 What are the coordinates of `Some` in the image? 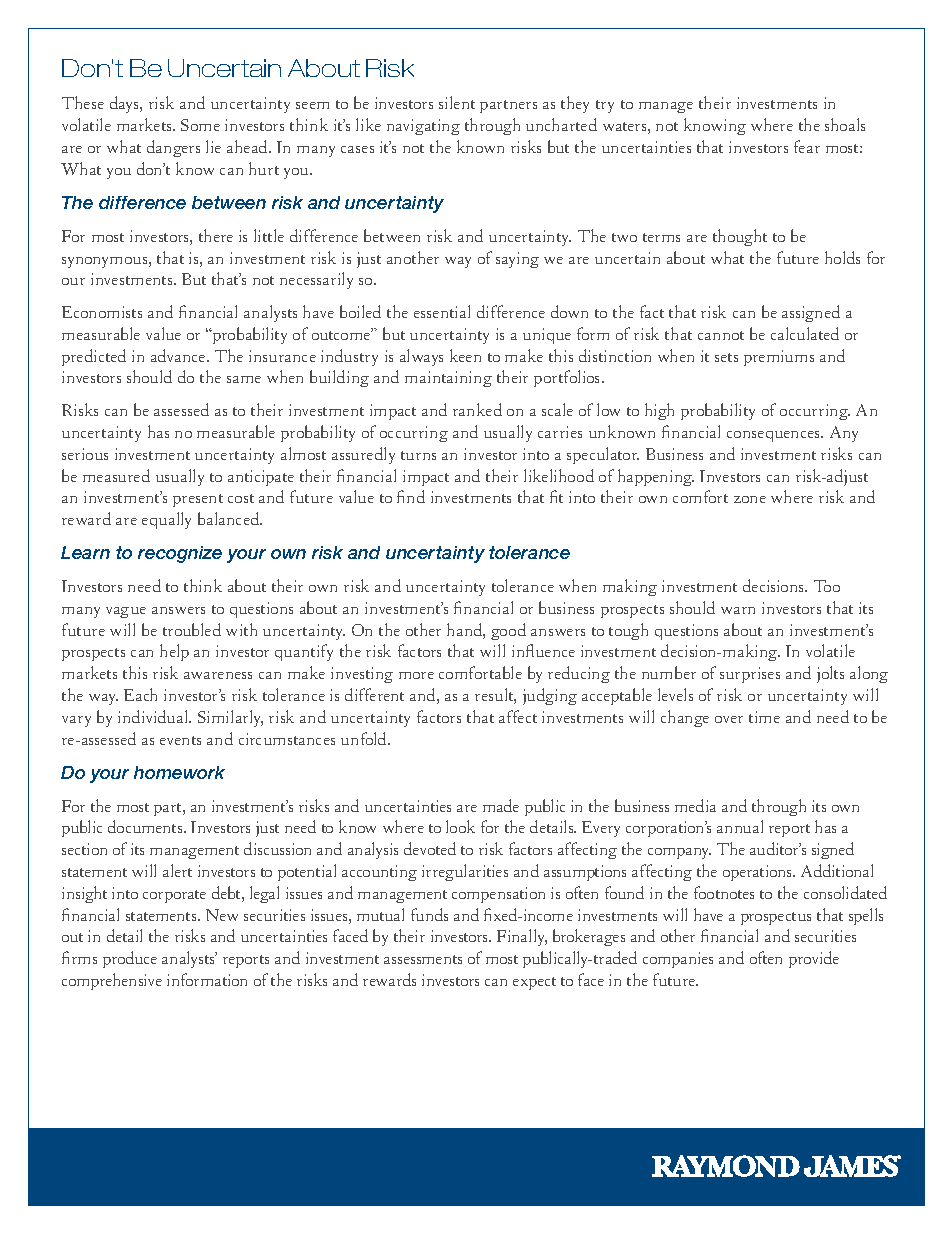 It's located at (200, 125).
